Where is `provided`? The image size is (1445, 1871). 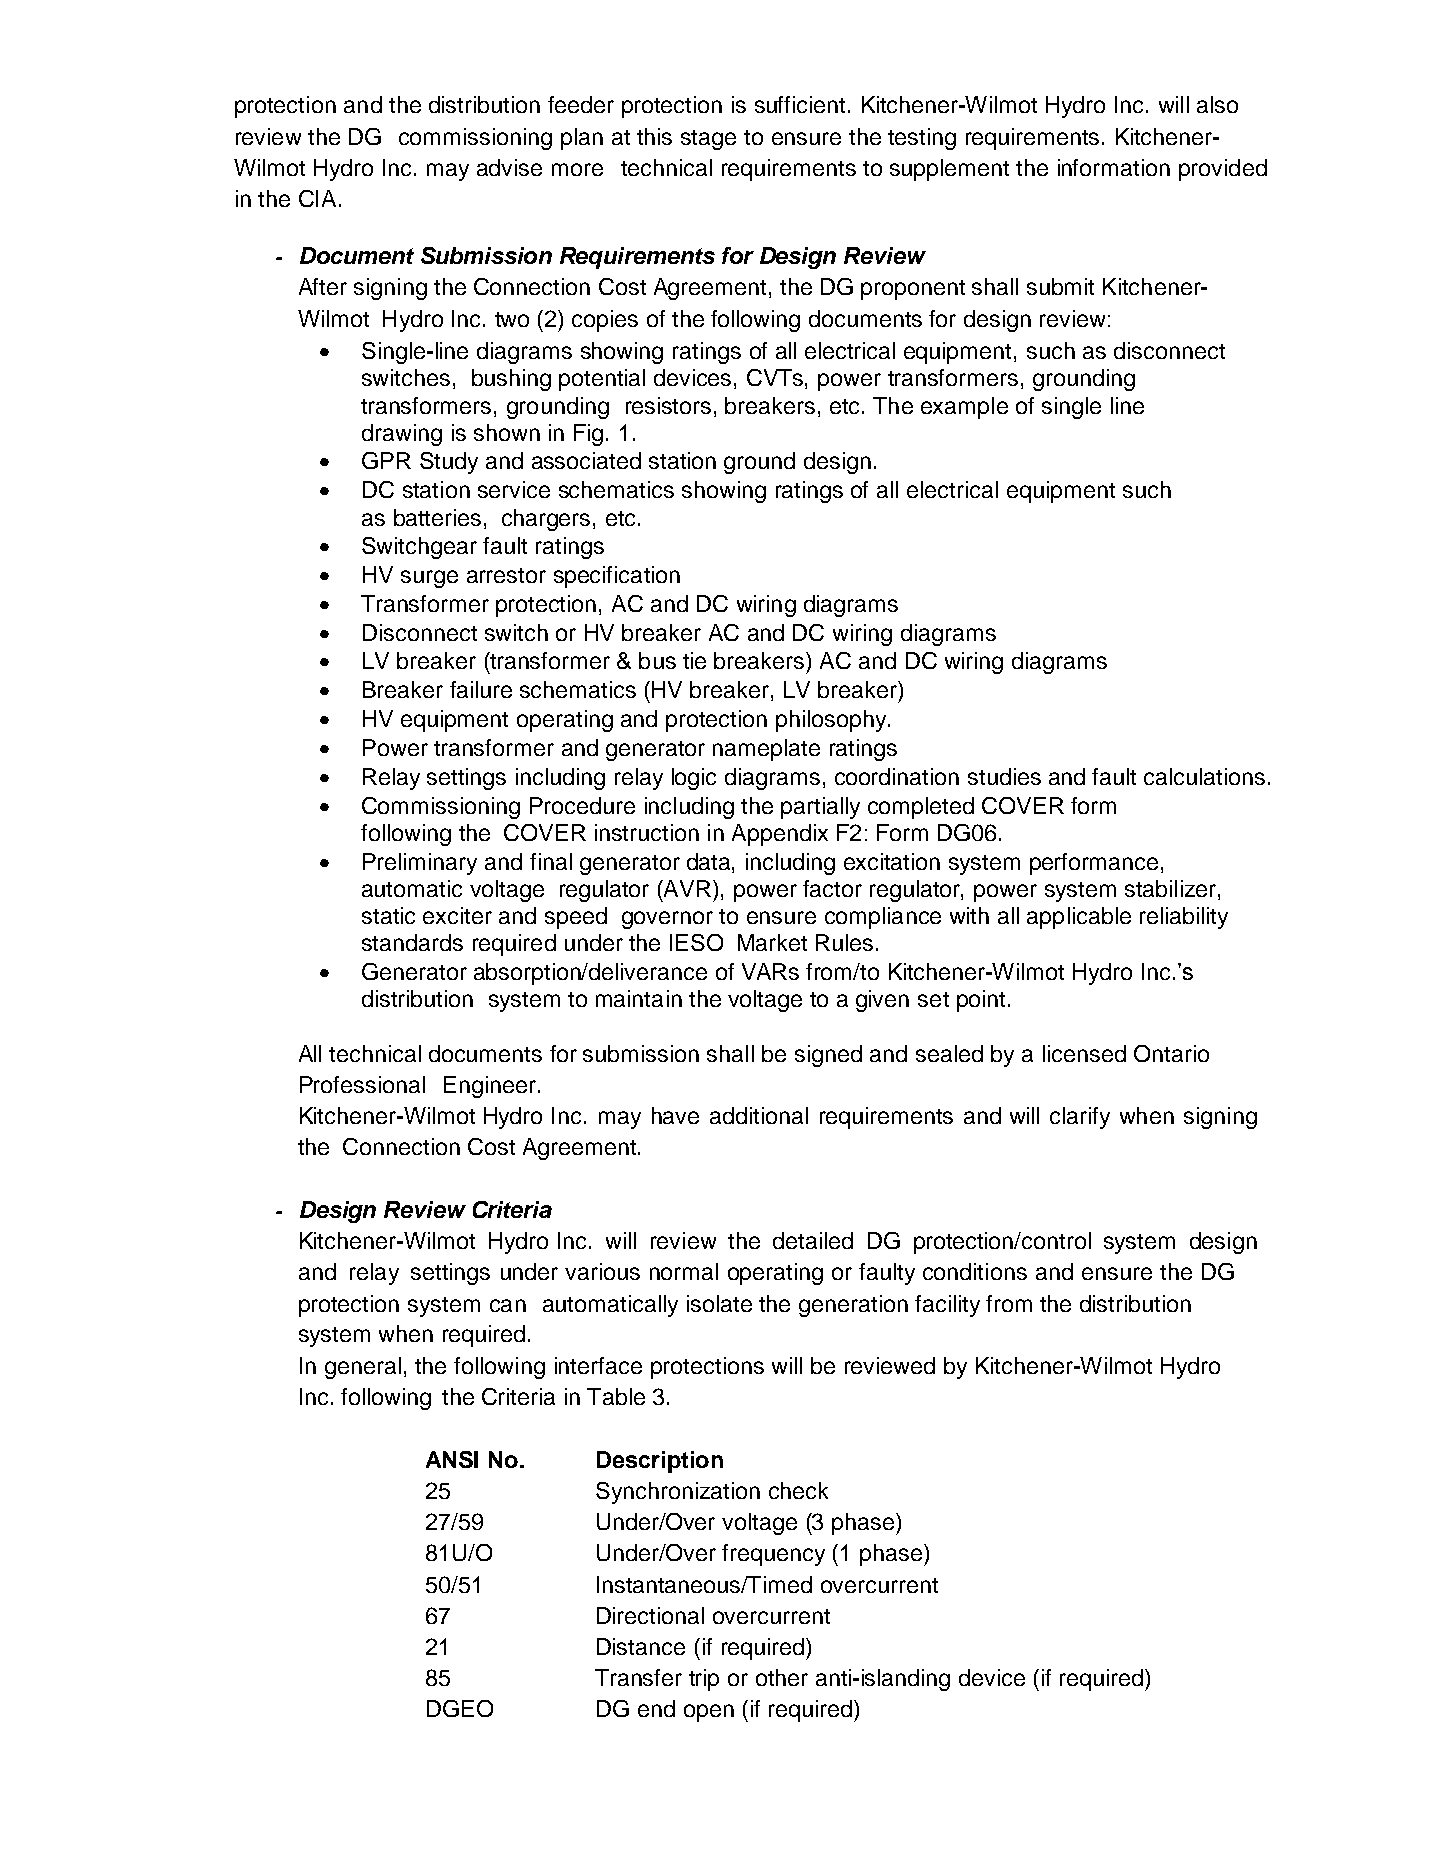 provided is located at coordinates (1223, 170).
